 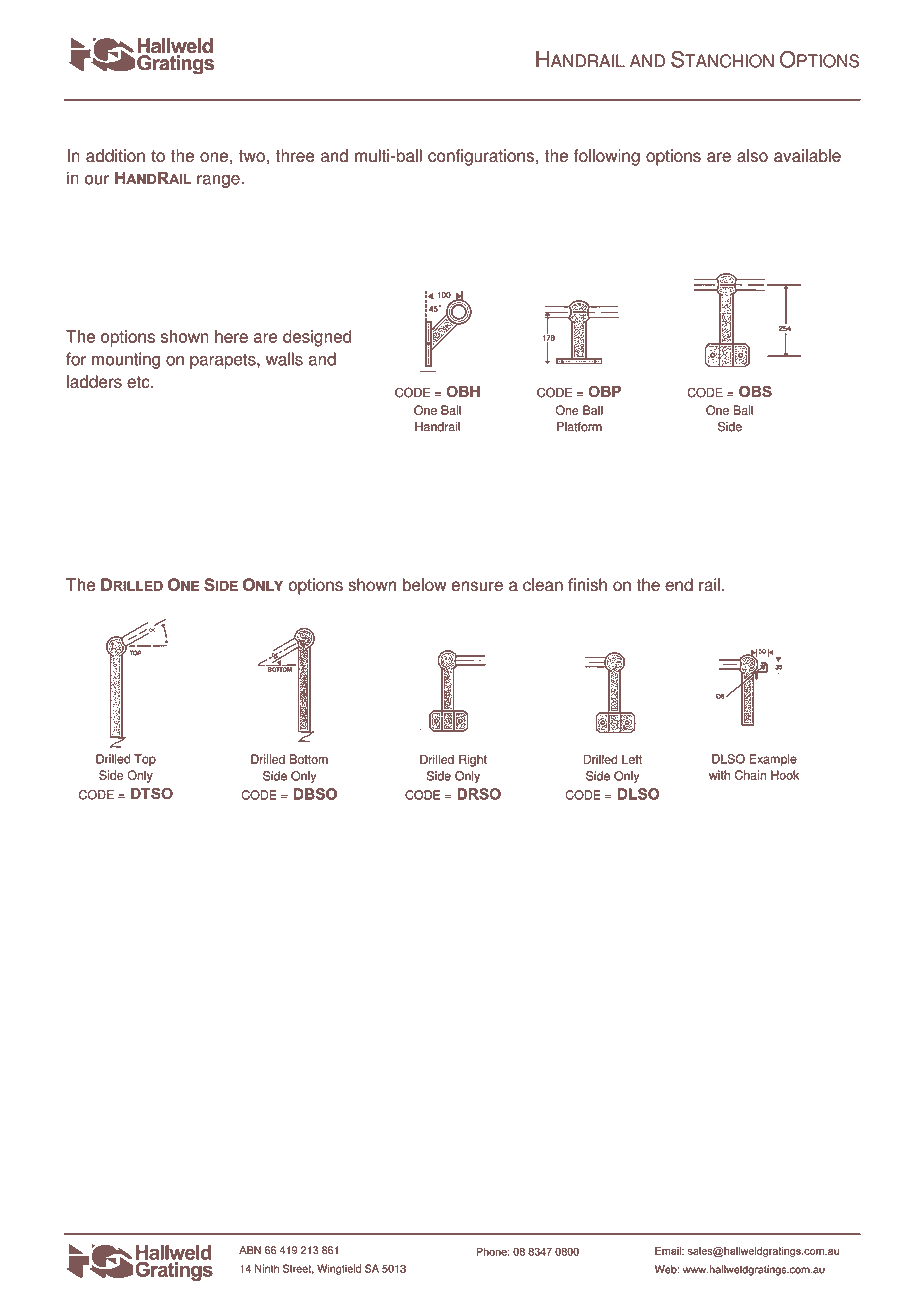 What do you see at coordinates (139, 382) in the page?
I see `etc` at bounding box center [139, 382].
